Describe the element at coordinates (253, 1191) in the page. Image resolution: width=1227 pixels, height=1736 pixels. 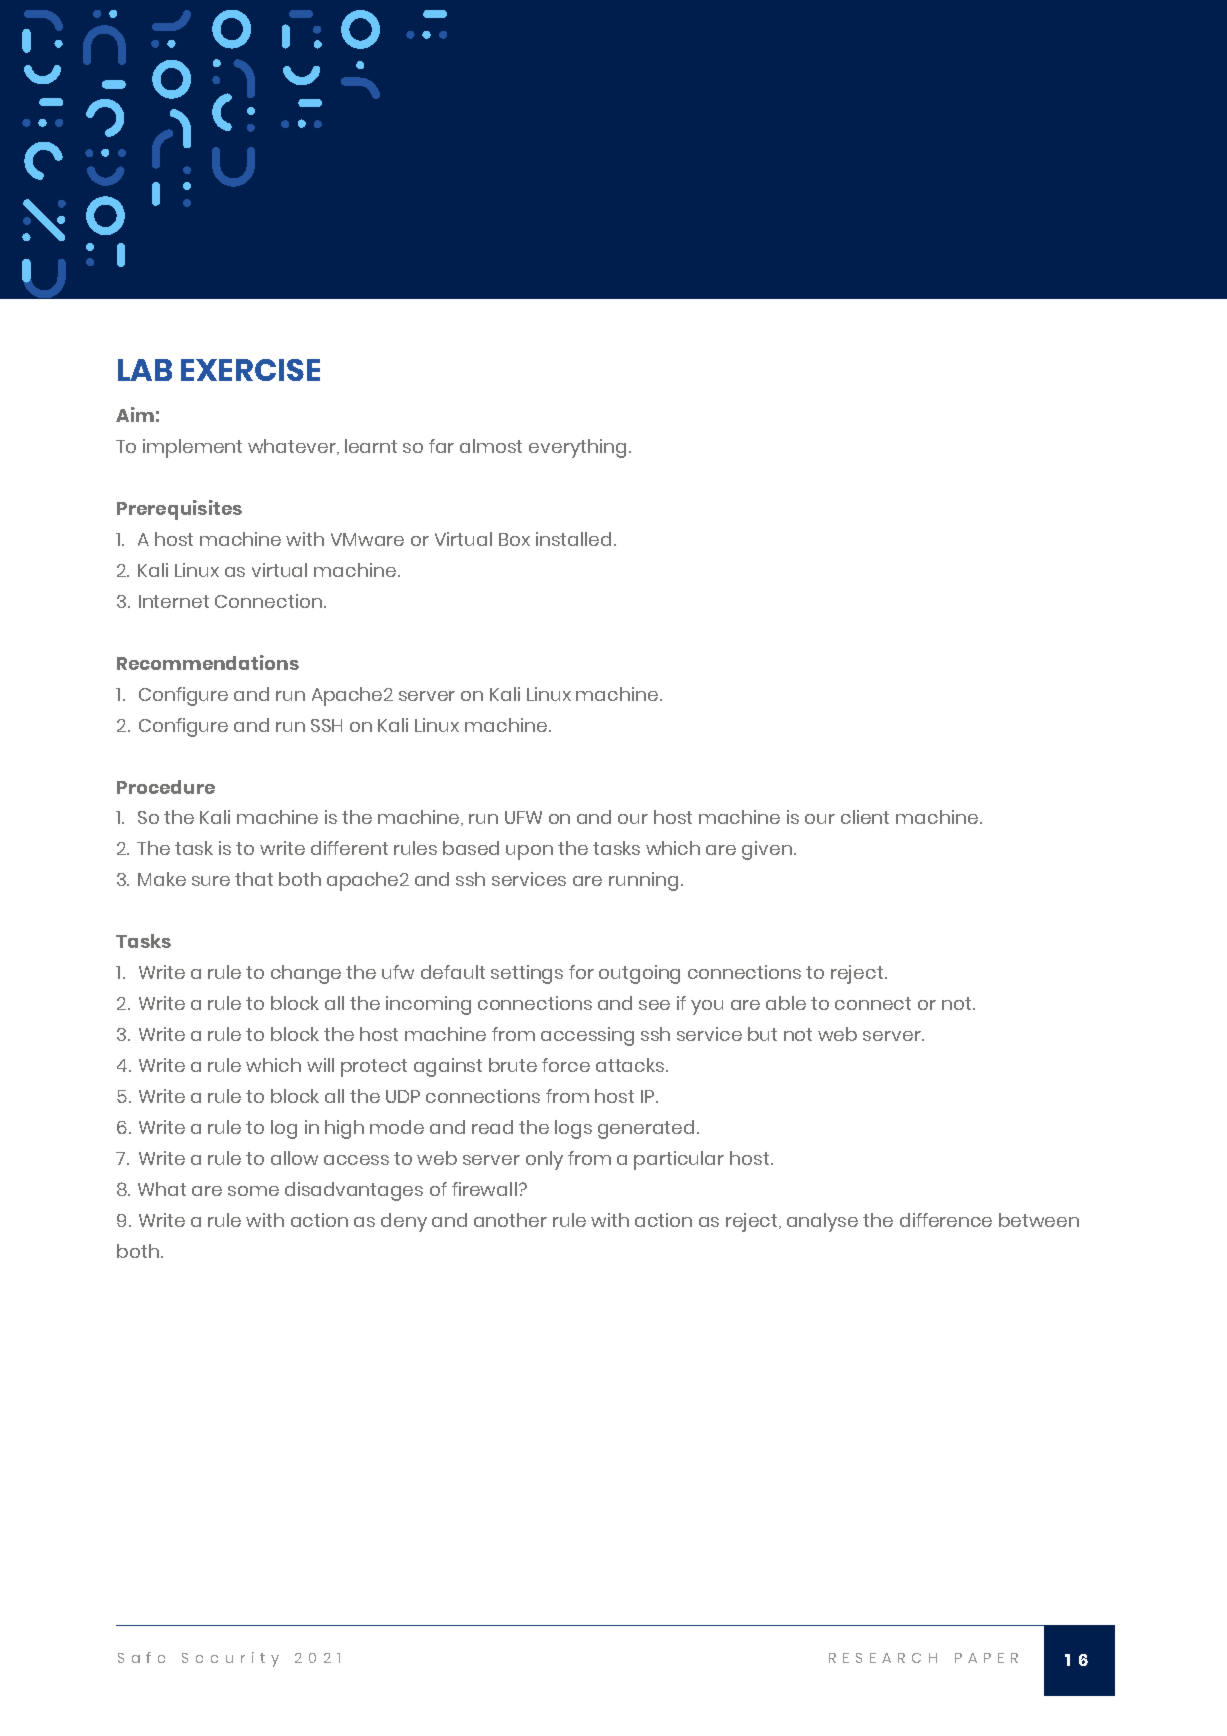
I see `some` at that location.
